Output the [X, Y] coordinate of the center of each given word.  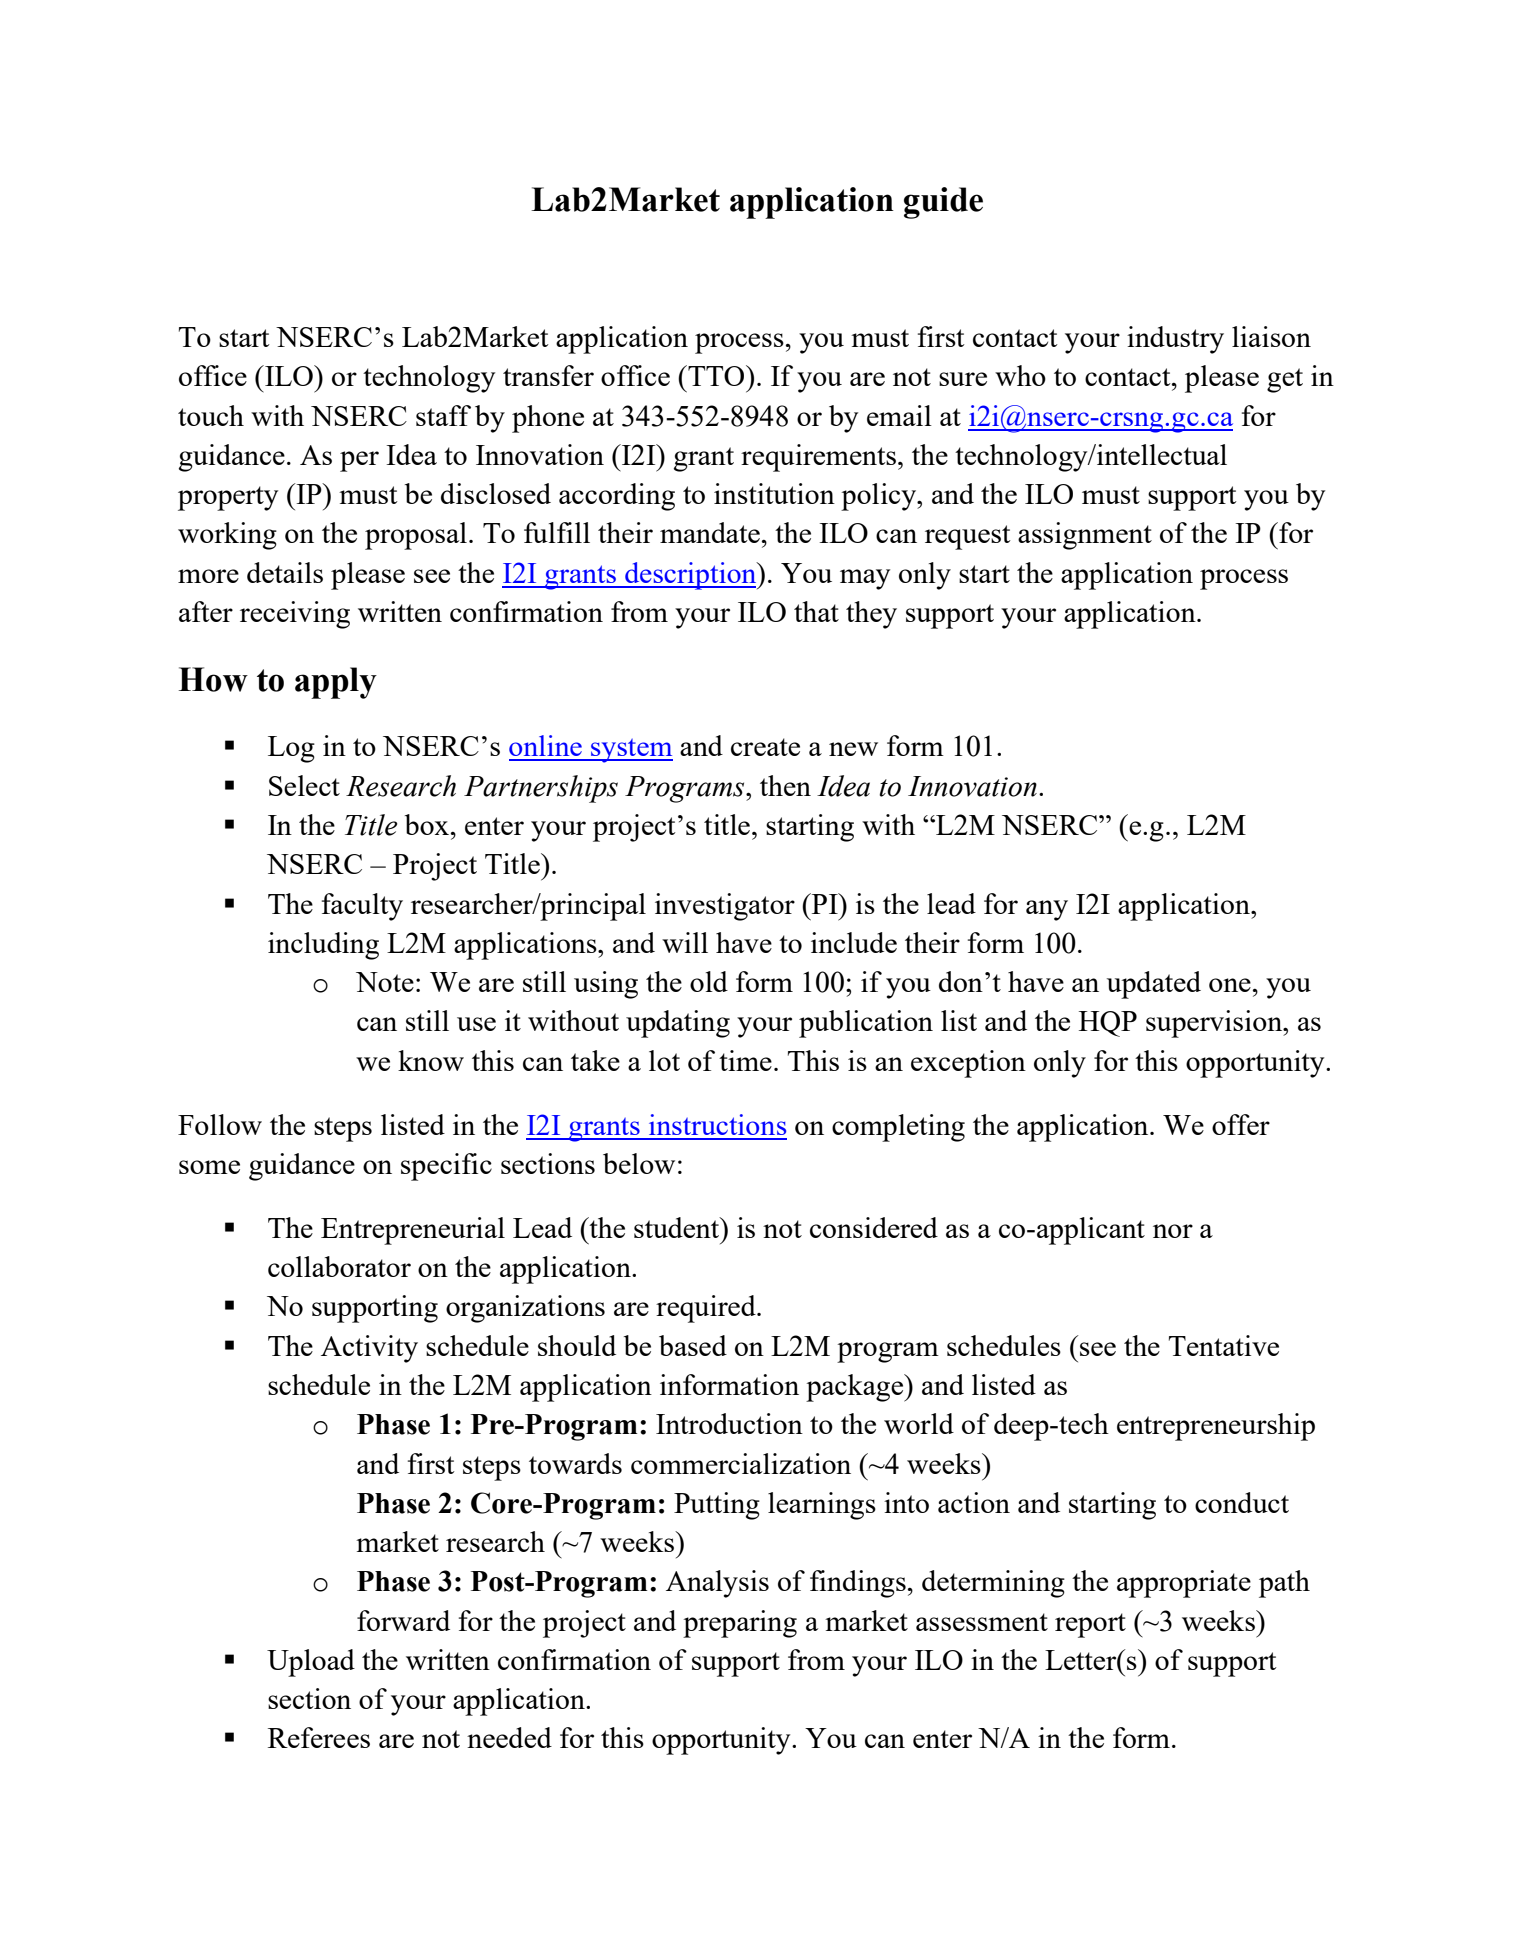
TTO [716, 375]
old [709, 981]
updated [1154, 985]
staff [443, 415]
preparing [740, 1624]
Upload [311, 1663]
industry [1175, 340]
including [323, 946]
